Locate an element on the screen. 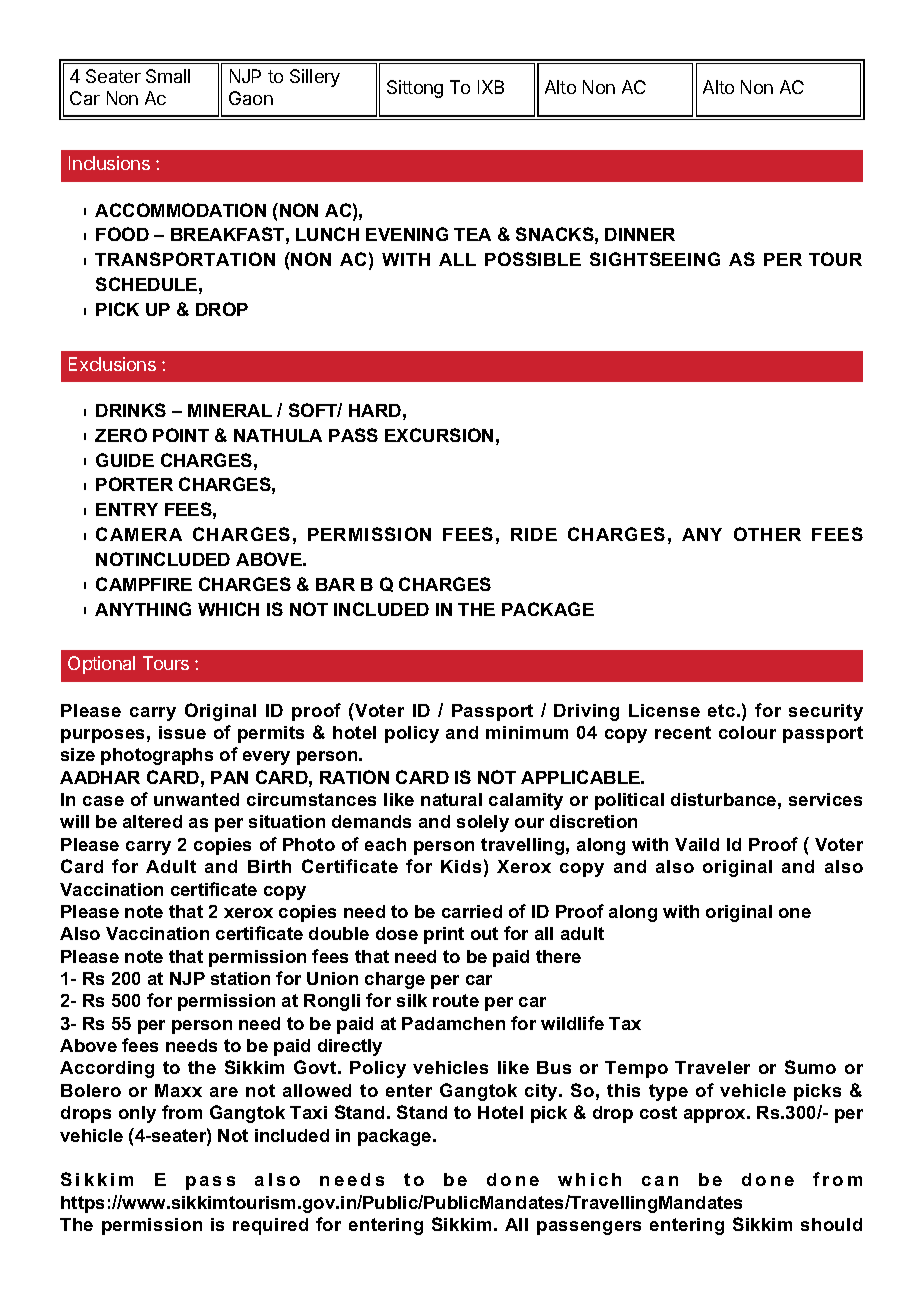  only is located at coordinates (137, 1114).
